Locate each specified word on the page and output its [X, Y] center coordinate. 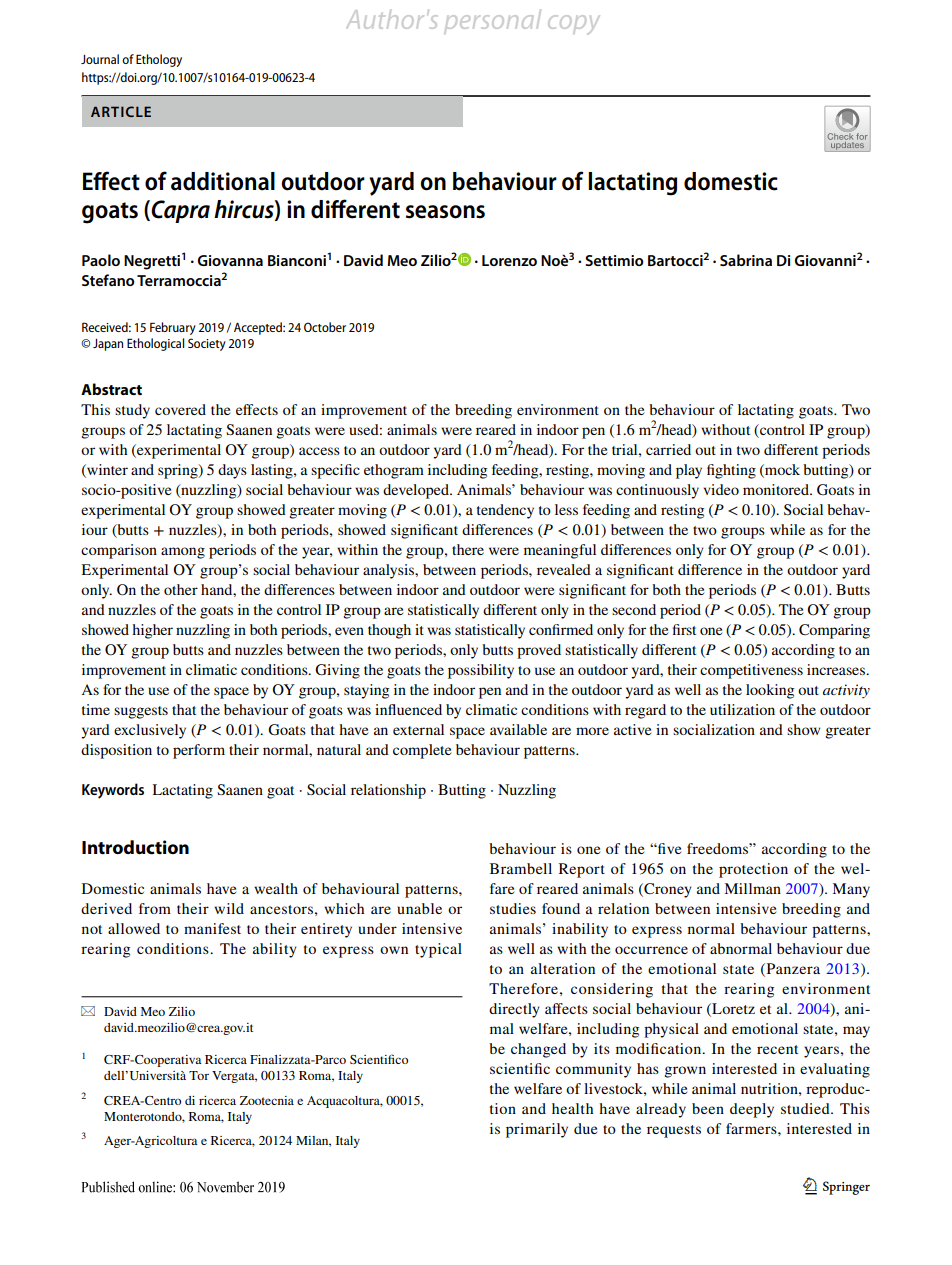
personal [493, 20]
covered [180, 409]
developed [417, 491]
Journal [100, 59]
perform [199, 751]
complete [422, 751]
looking [770, 691]
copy [573, 24]
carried [668, 449]
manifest [212, 928]
